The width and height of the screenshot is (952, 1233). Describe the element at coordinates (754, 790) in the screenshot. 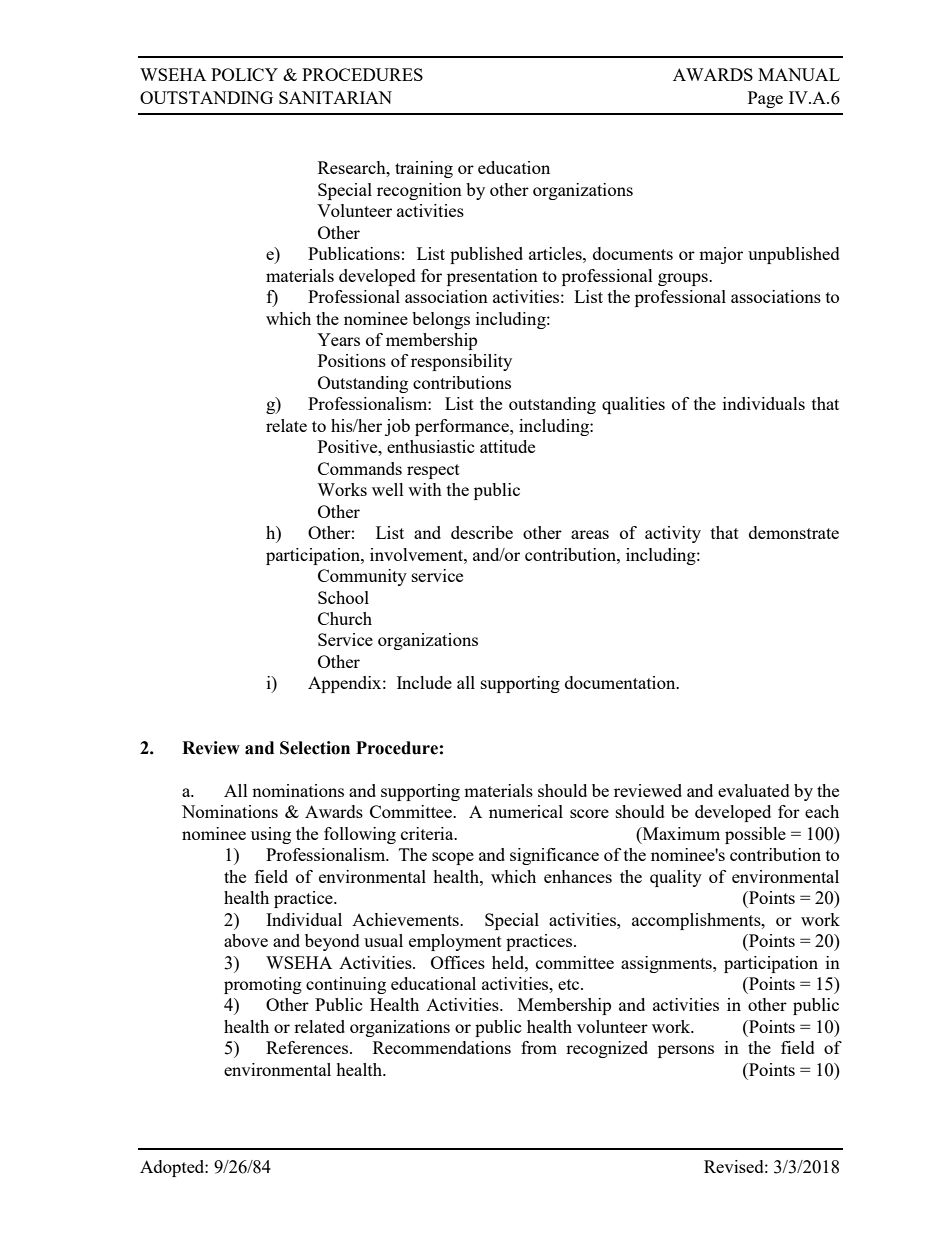

I see `evaluated` at that location.
